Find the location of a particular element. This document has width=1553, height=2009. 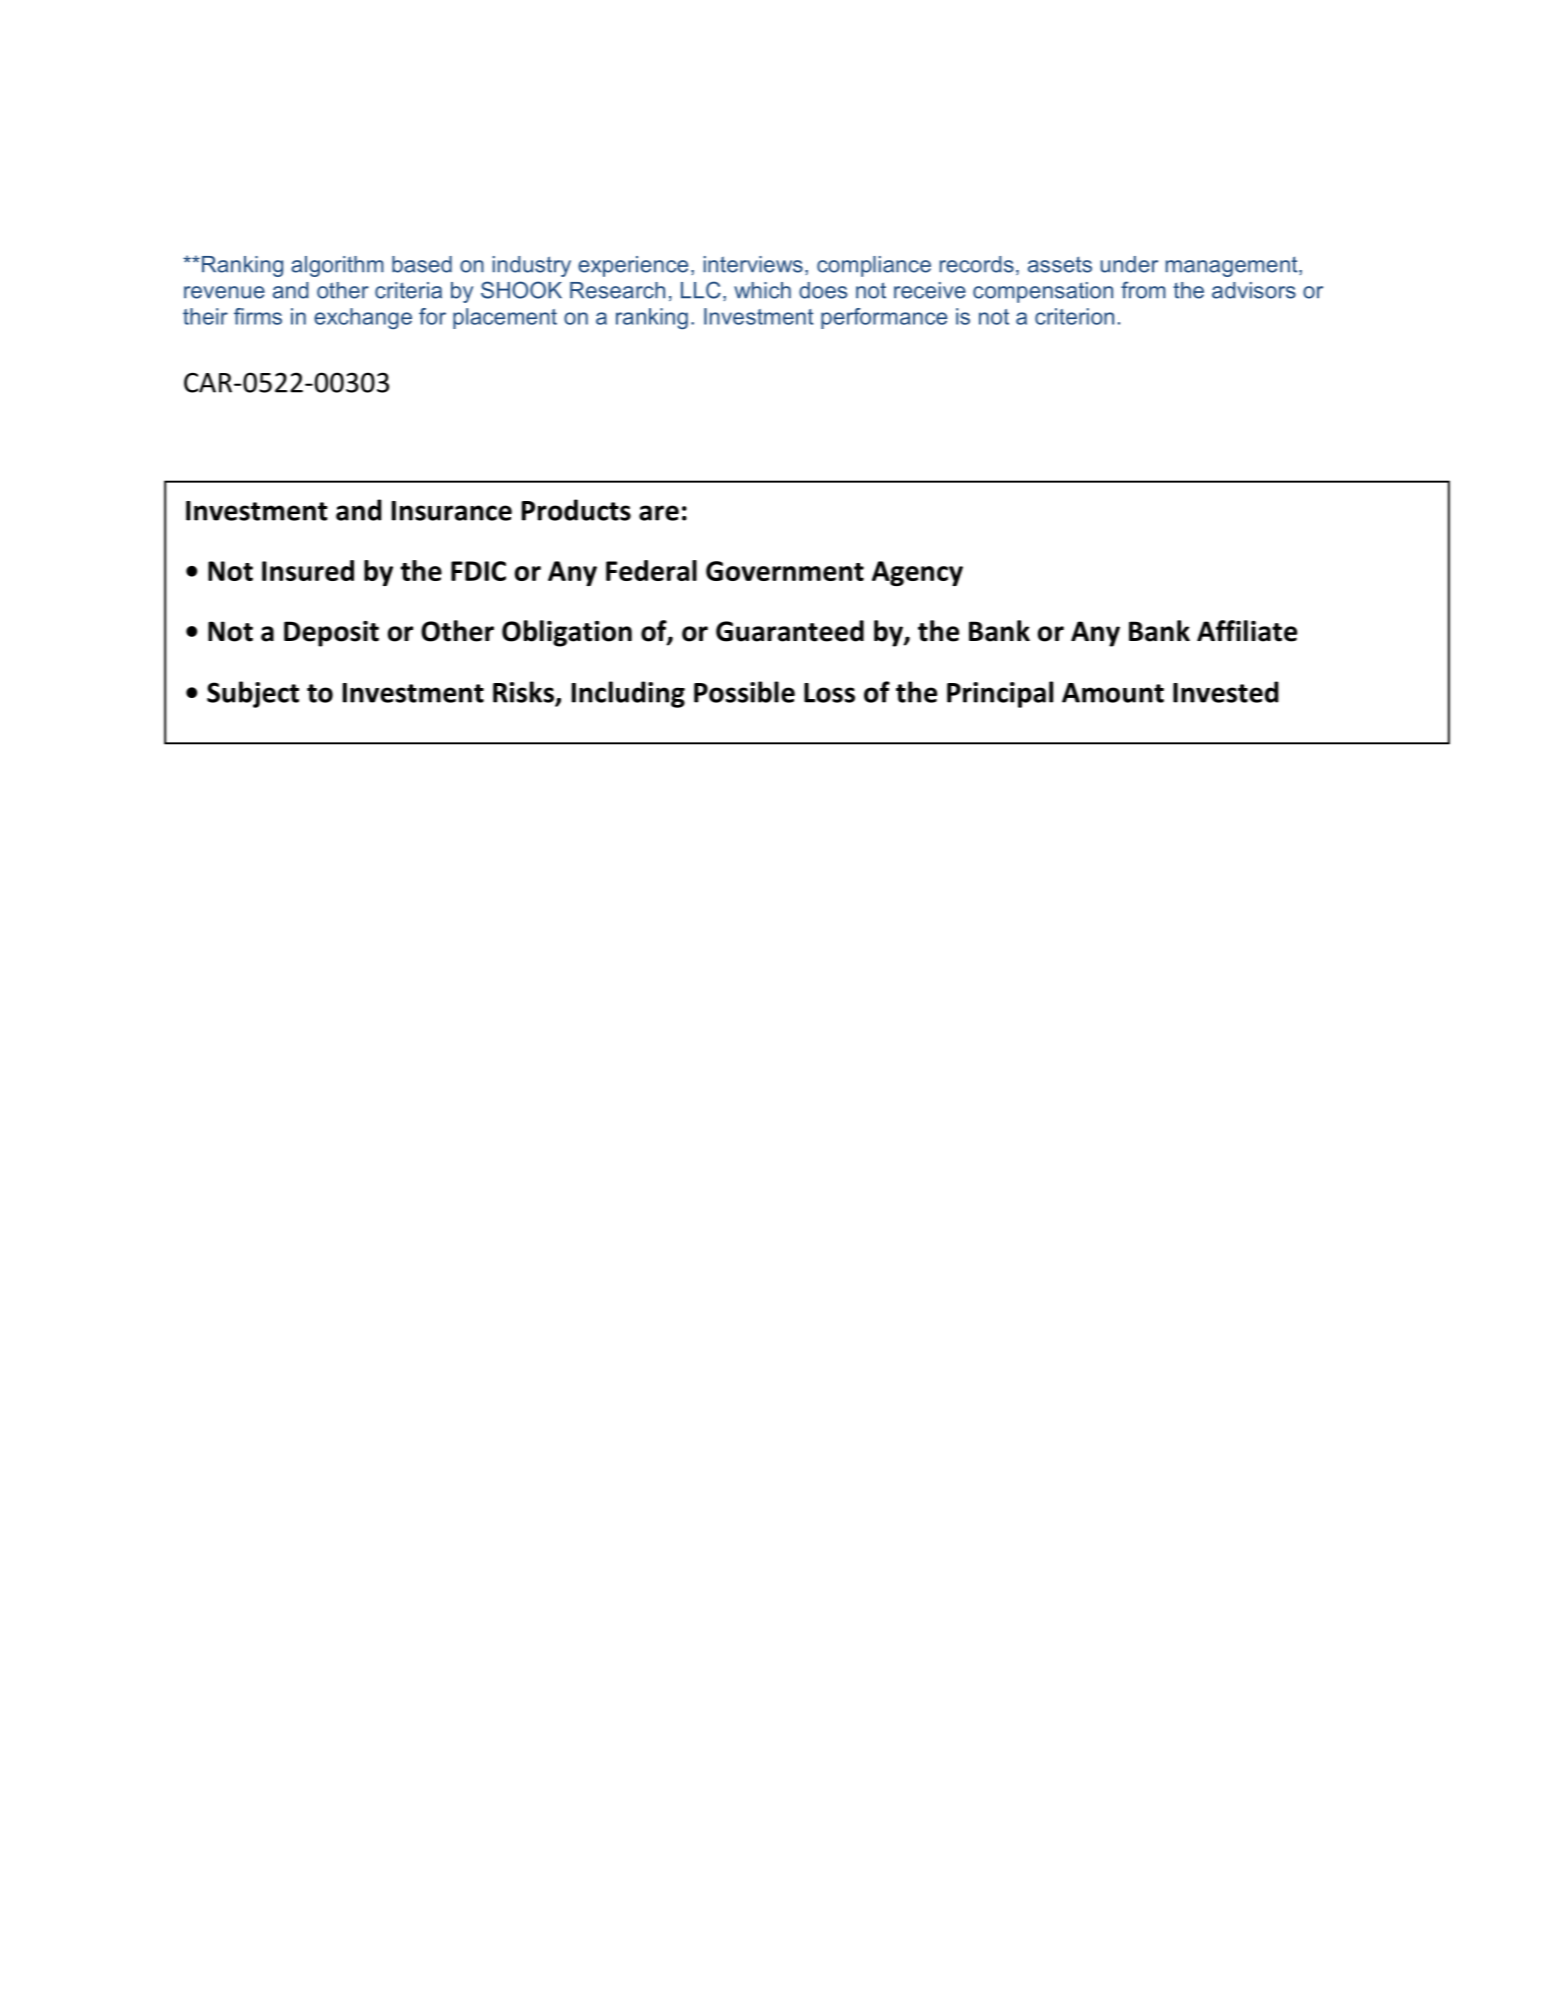

Insurance is located at coordinates (452, 511).
